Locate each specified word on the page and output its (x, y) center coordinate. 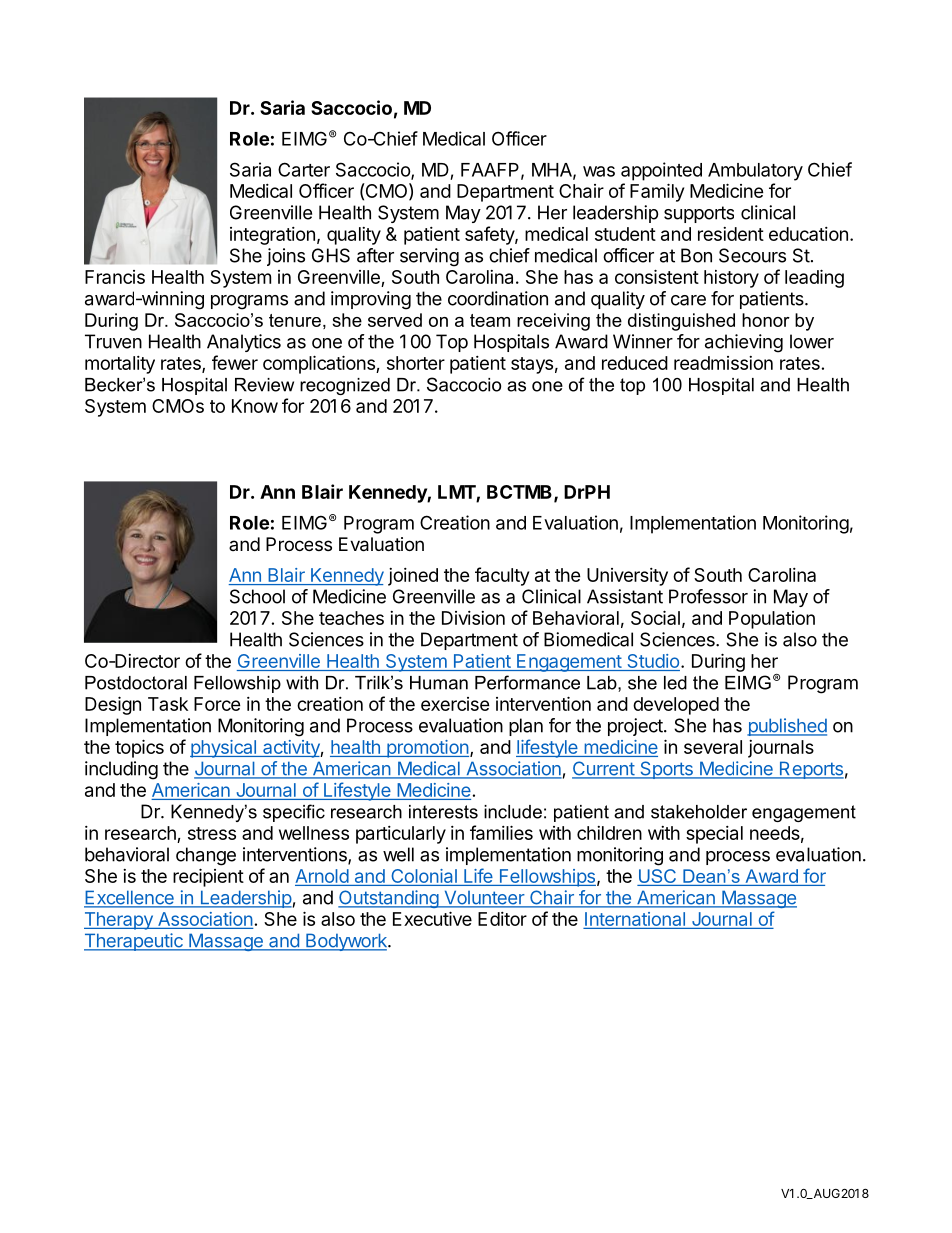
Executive (432, 918)
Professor (708, 596)
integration (272, 236)
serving (429, 257)
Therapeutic (134, 942)
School (257, 596)
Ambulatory (755, 172)
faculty (502, 576)
